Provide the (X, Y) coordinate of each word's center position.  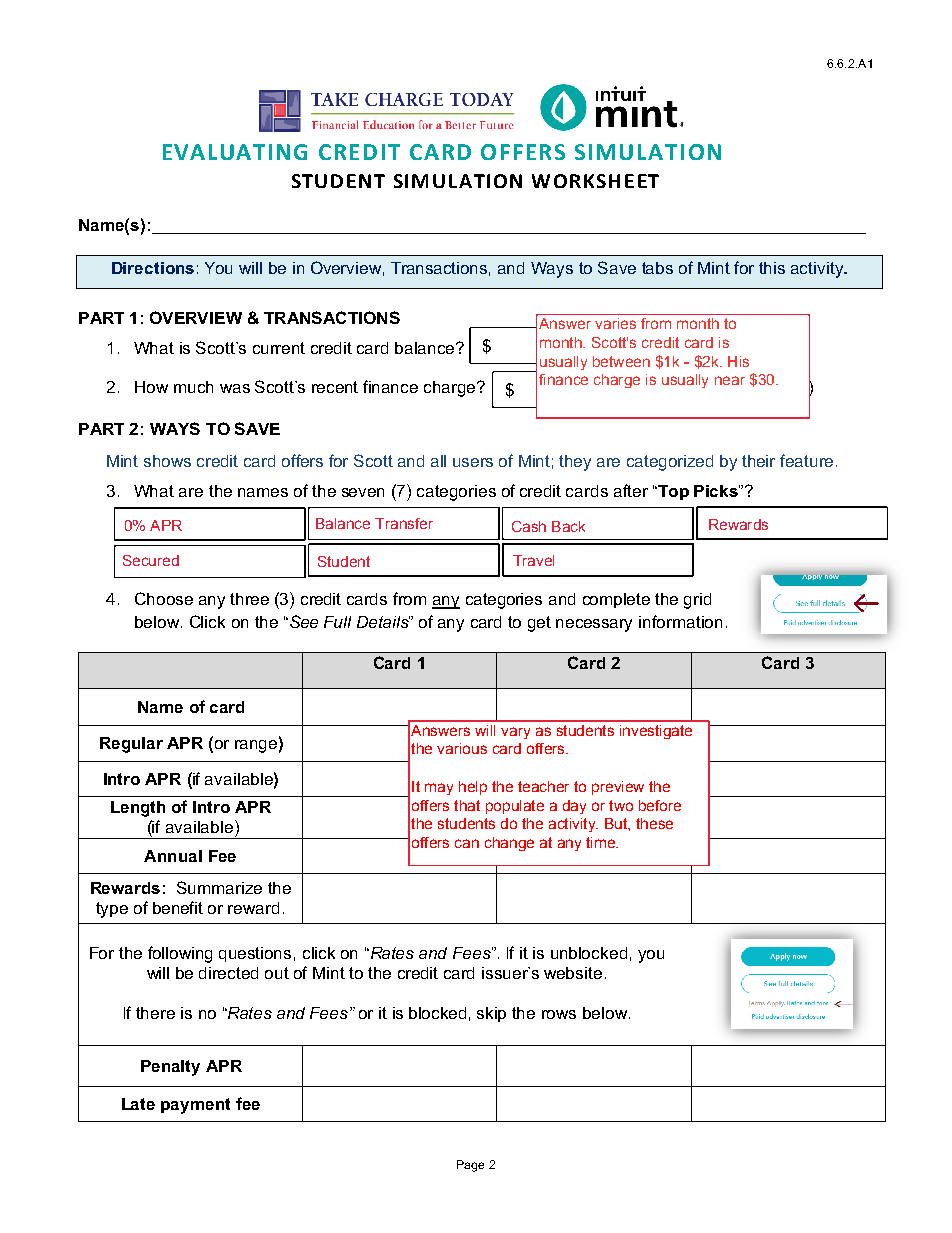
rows (559, 1014)
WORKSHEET (595, 181)
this (772, 268)
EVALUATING (235, 152)
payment (195, 1106)
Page (470, 1166)
